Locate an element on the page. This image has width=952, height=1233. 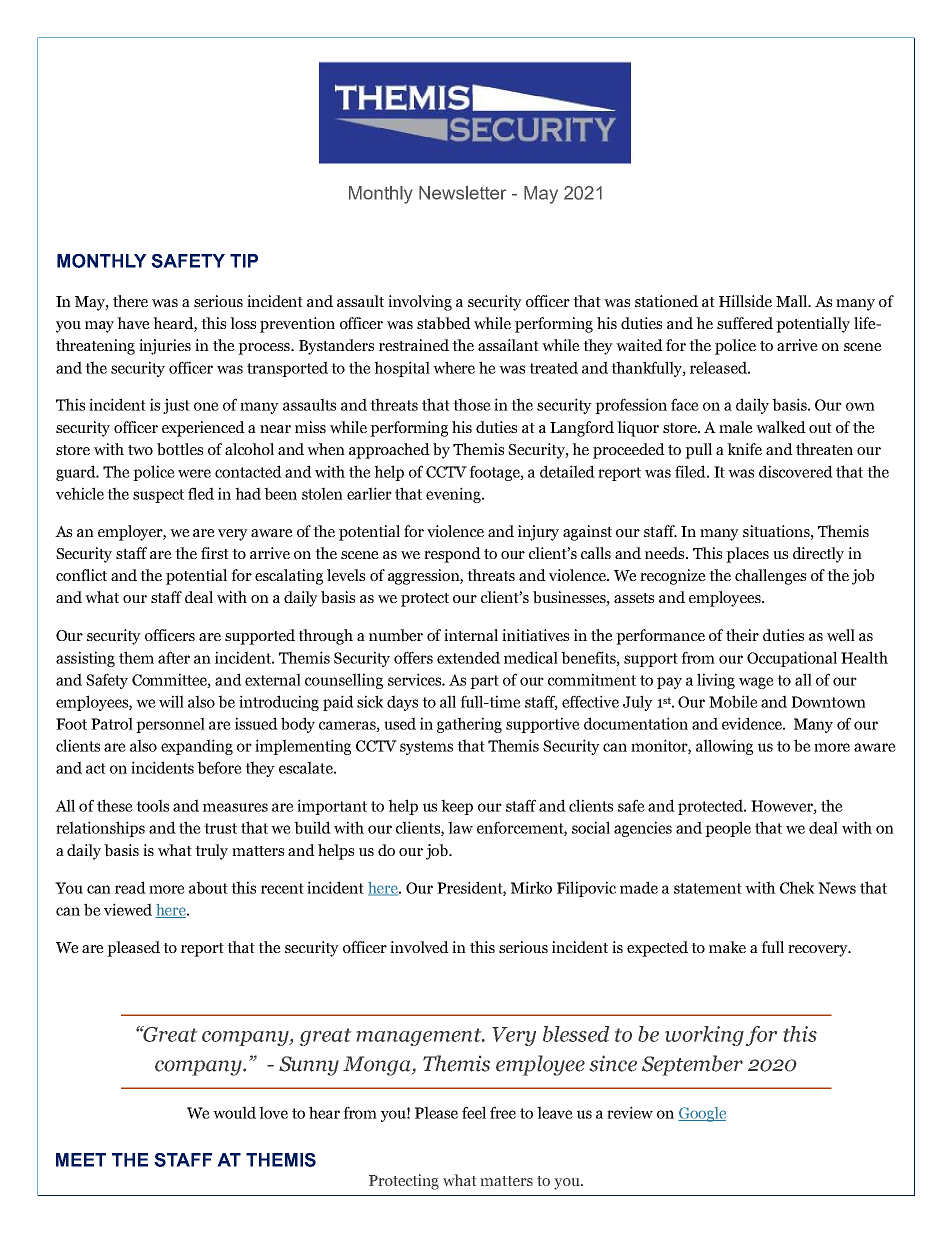
feel is located at coordinates (474, 1112).
